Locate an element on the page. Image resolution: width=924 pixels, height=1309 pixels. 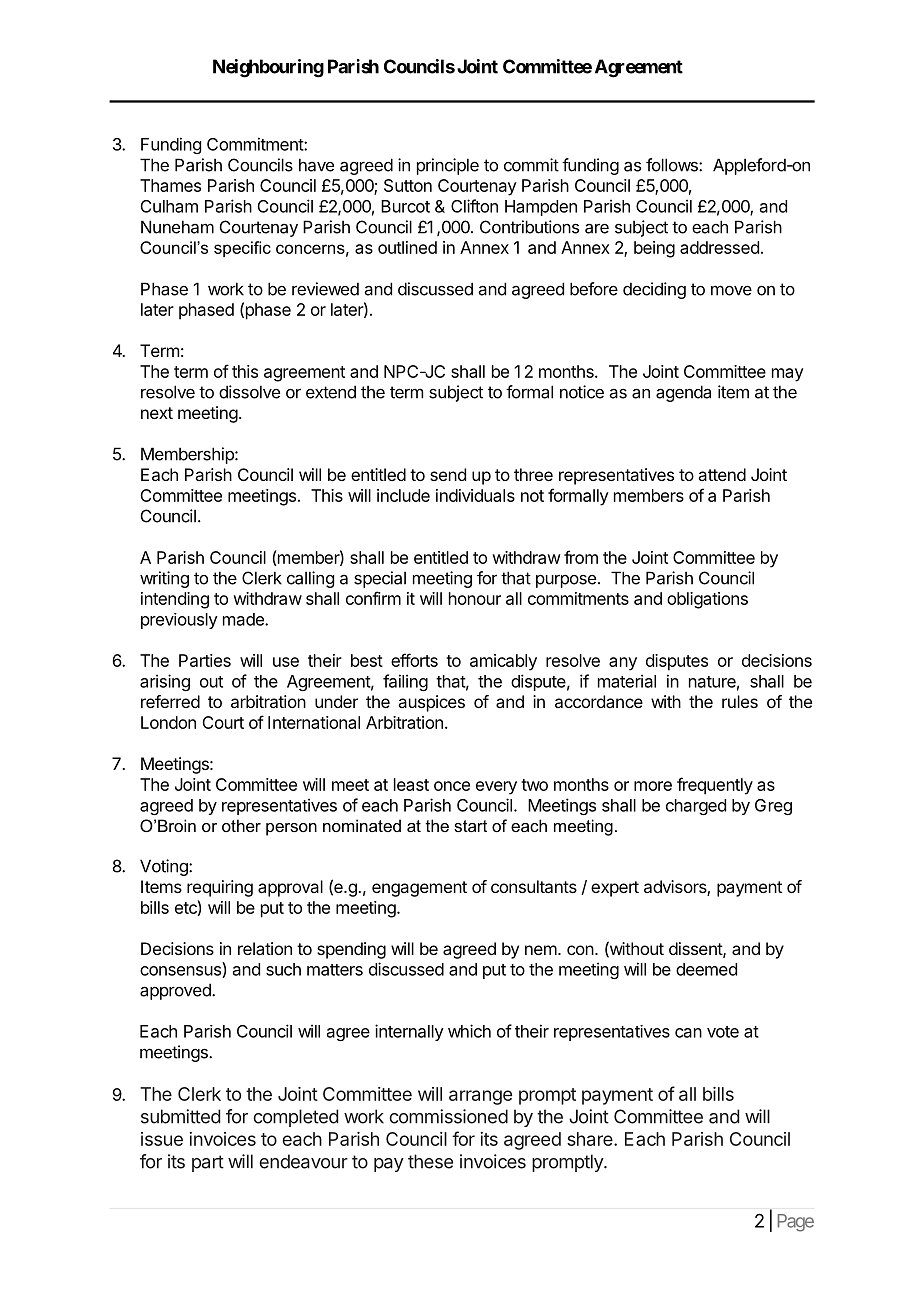
amicably is located at coordinates (503, 662).
